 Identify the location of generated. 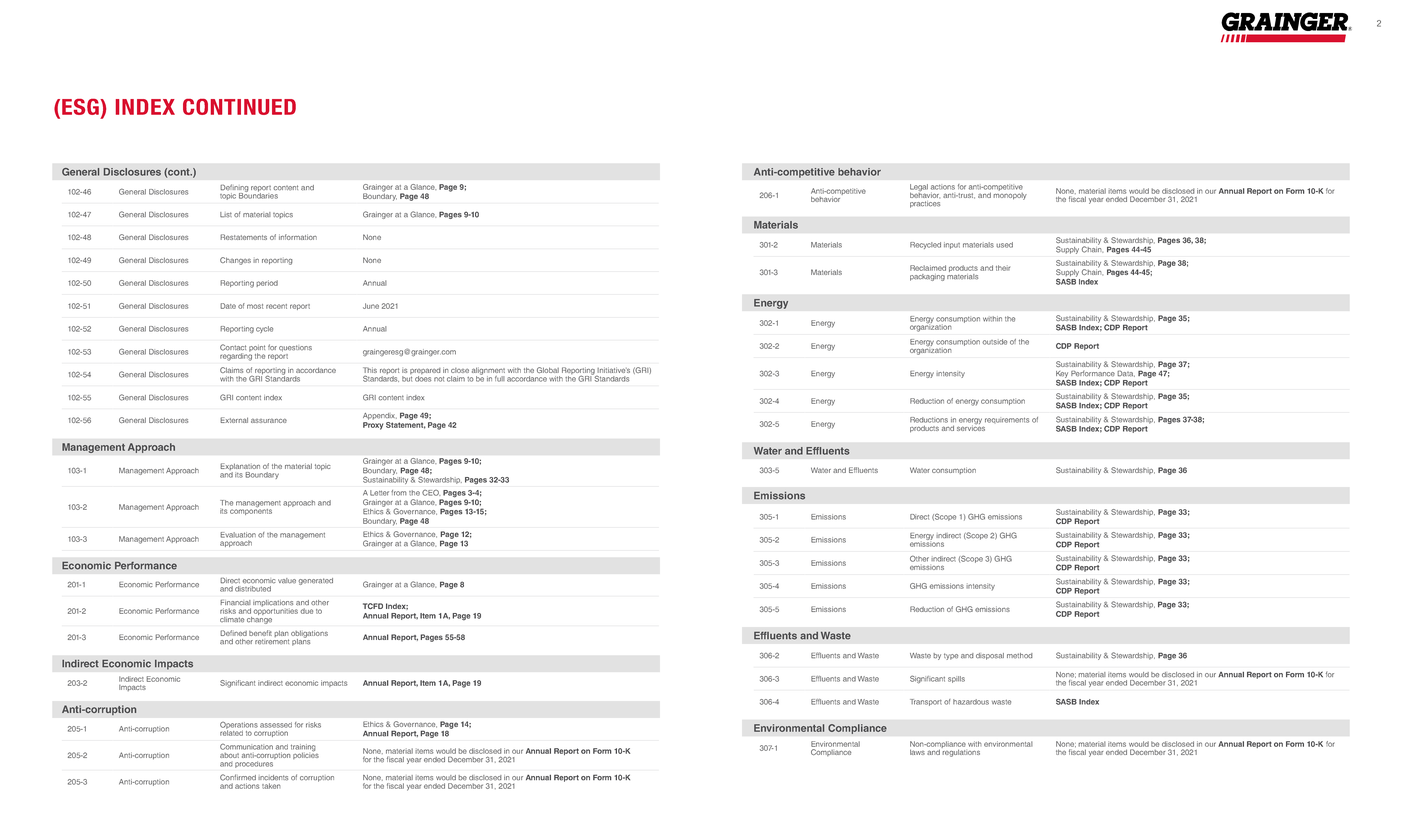
(316, 581).
